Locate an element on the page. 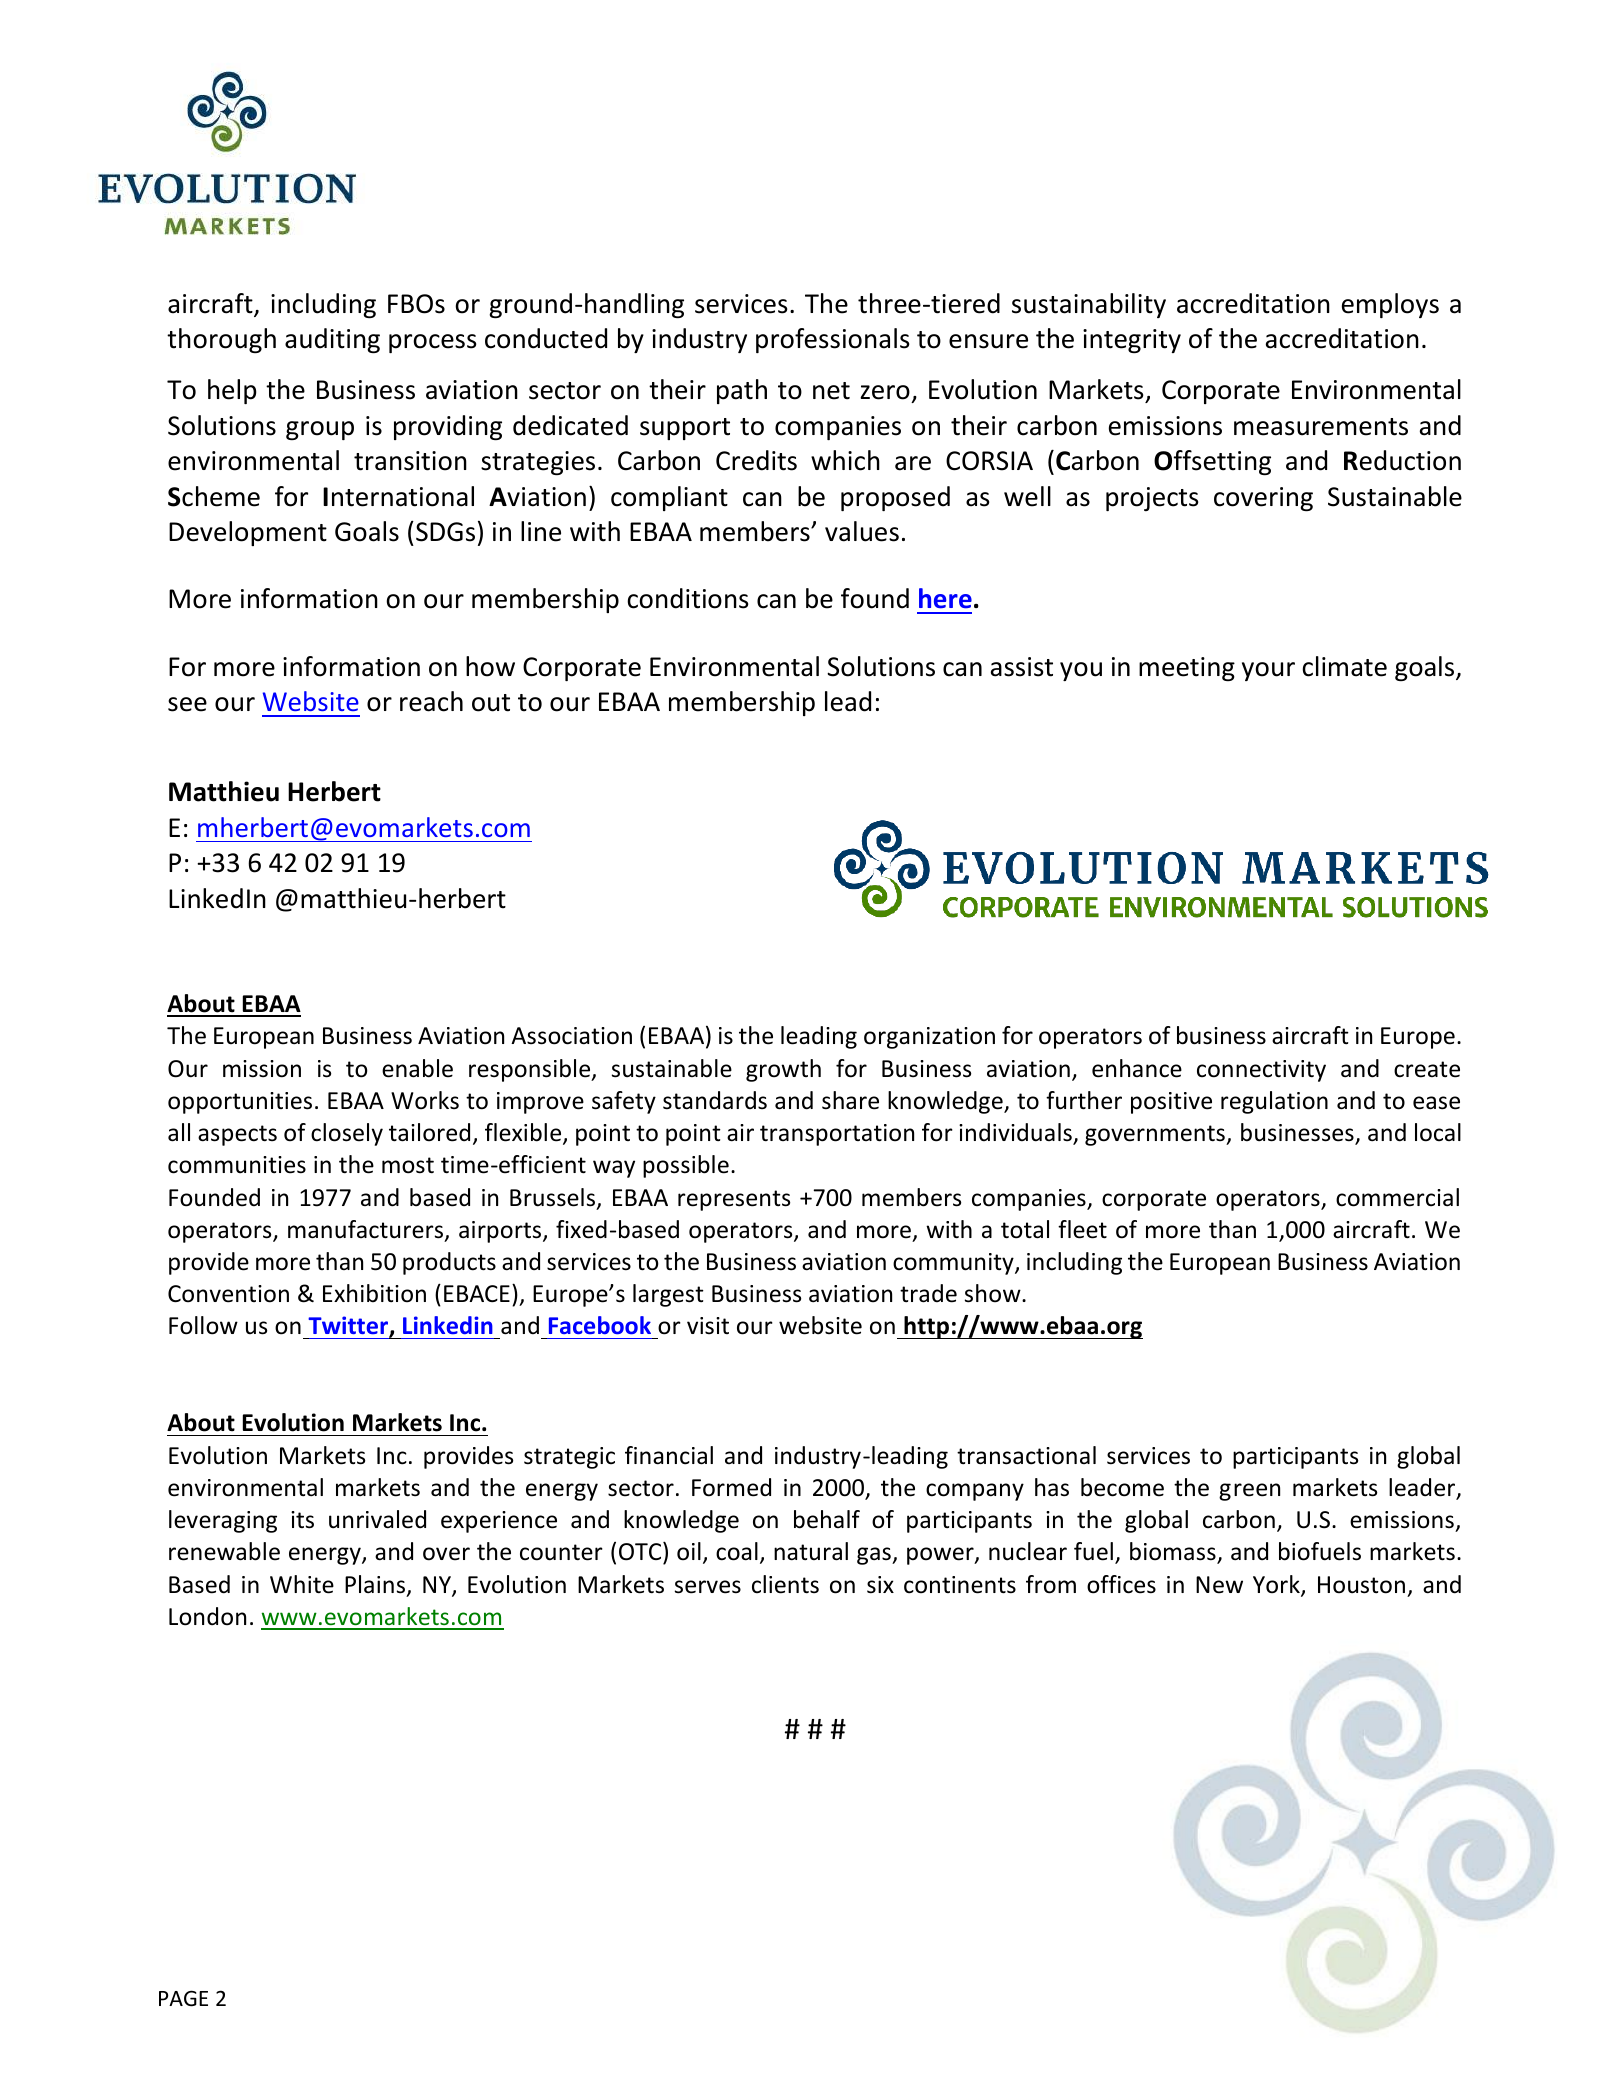 The image size is (1617, 2093). clients is located at coordinates (785, 1584).
